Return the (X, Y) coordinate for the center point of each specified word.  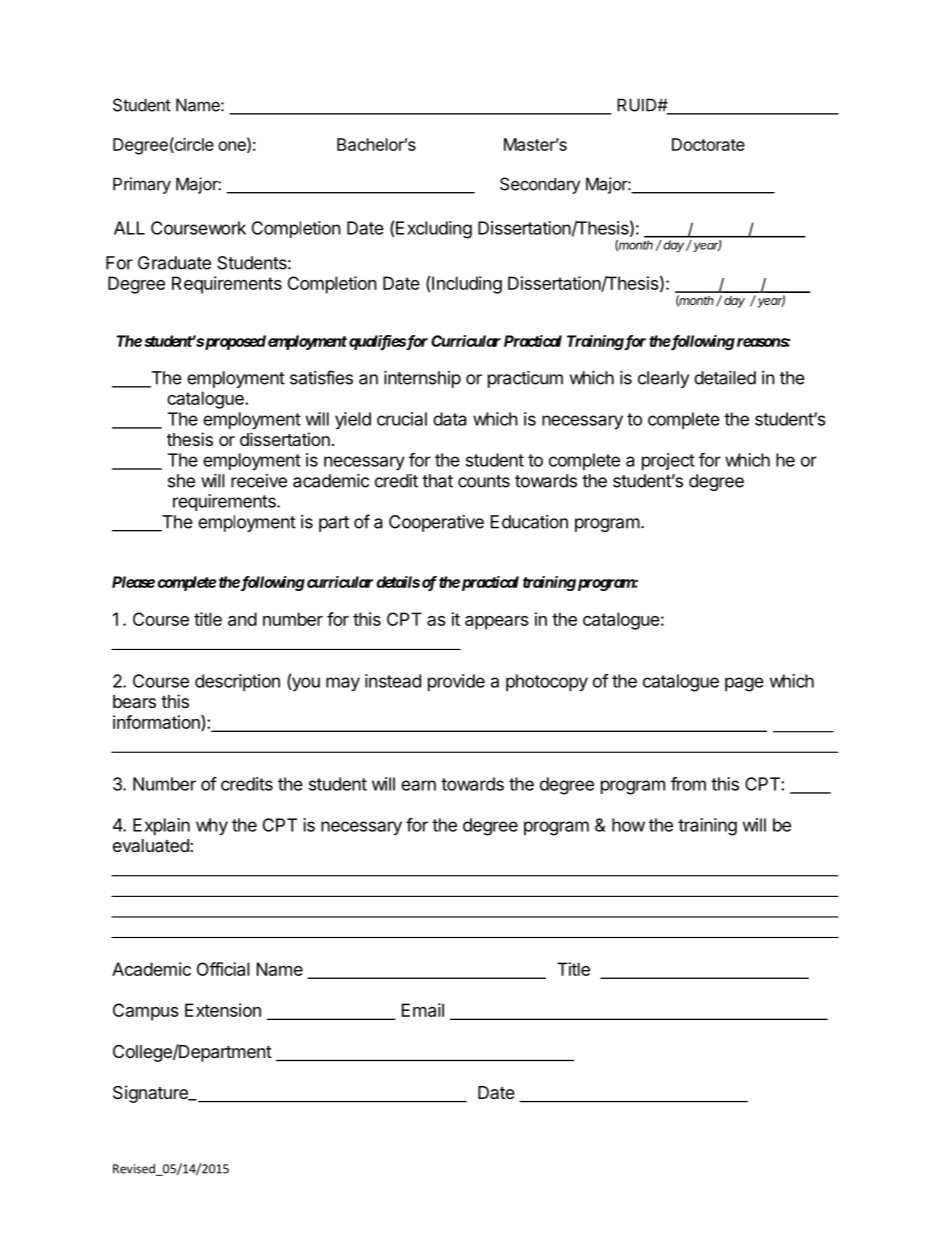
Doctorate (708, 144)
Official (223, 969)
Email (423, 1010)
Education (529, 522)
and (242, 619)
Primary (142, 185)
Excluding (433, 230)
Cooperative (436, 523)
